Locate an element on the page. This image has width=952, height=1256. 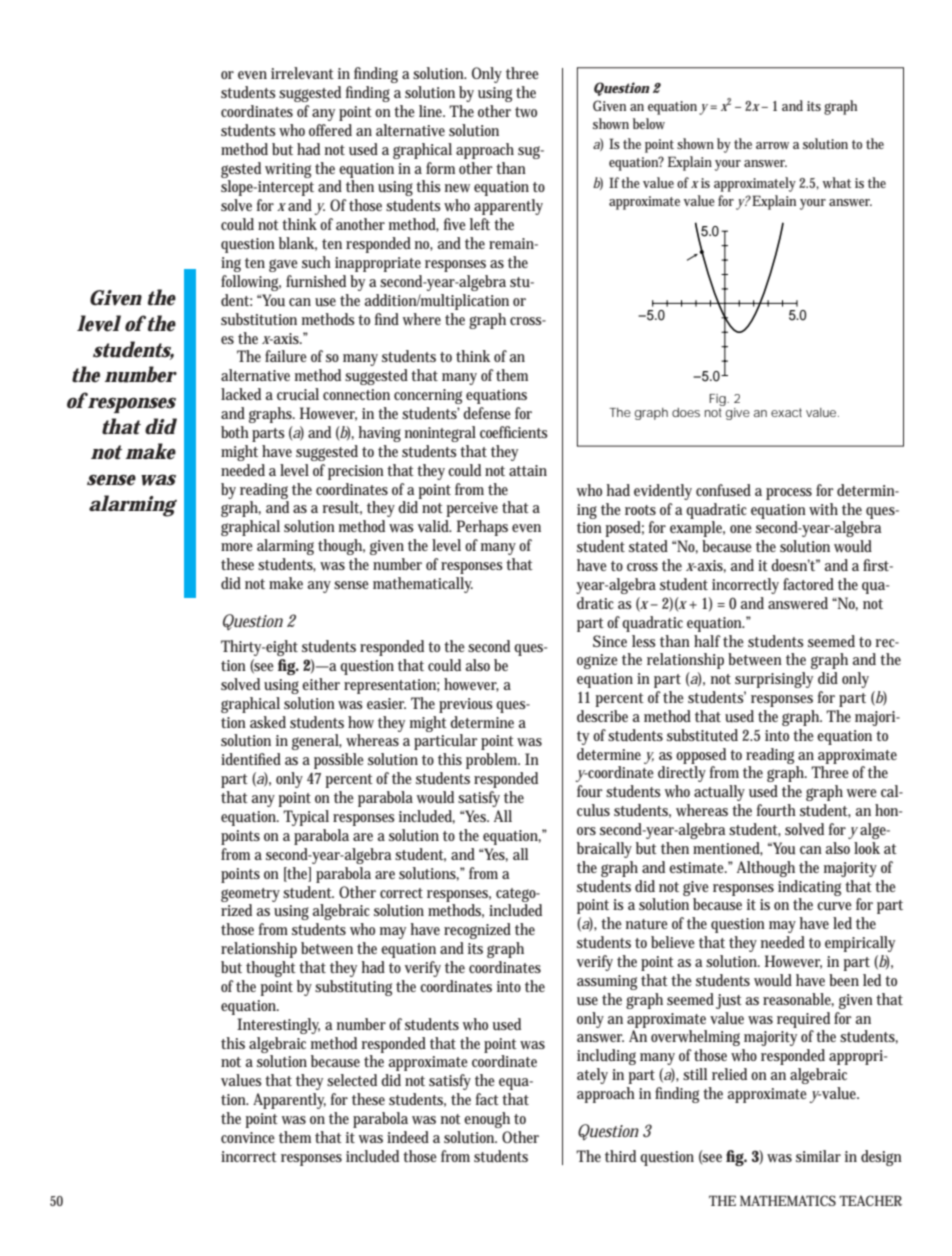
what is located at coordinates (836, 182).
